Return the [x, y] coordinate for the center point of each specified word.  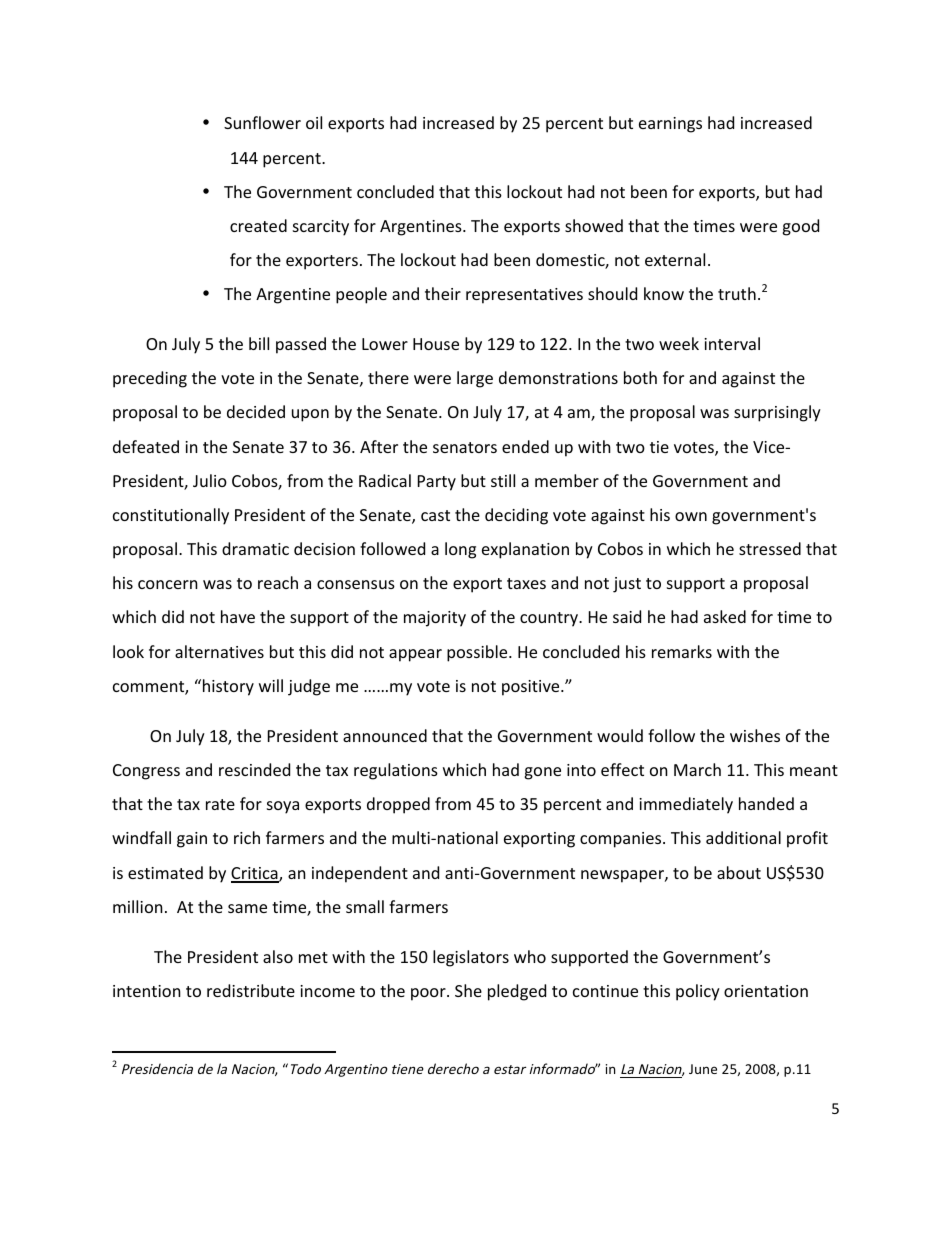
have [238, 616]
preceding [150, 379]
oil [314, 122]
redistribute [251, 990]
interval [732, 343]
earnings [670, 125]
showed [594, 225]
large [475, 379]
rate [220, 804]
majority [435, 619]
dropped [398, 805]
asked [725, 616]
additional [743, 837]
